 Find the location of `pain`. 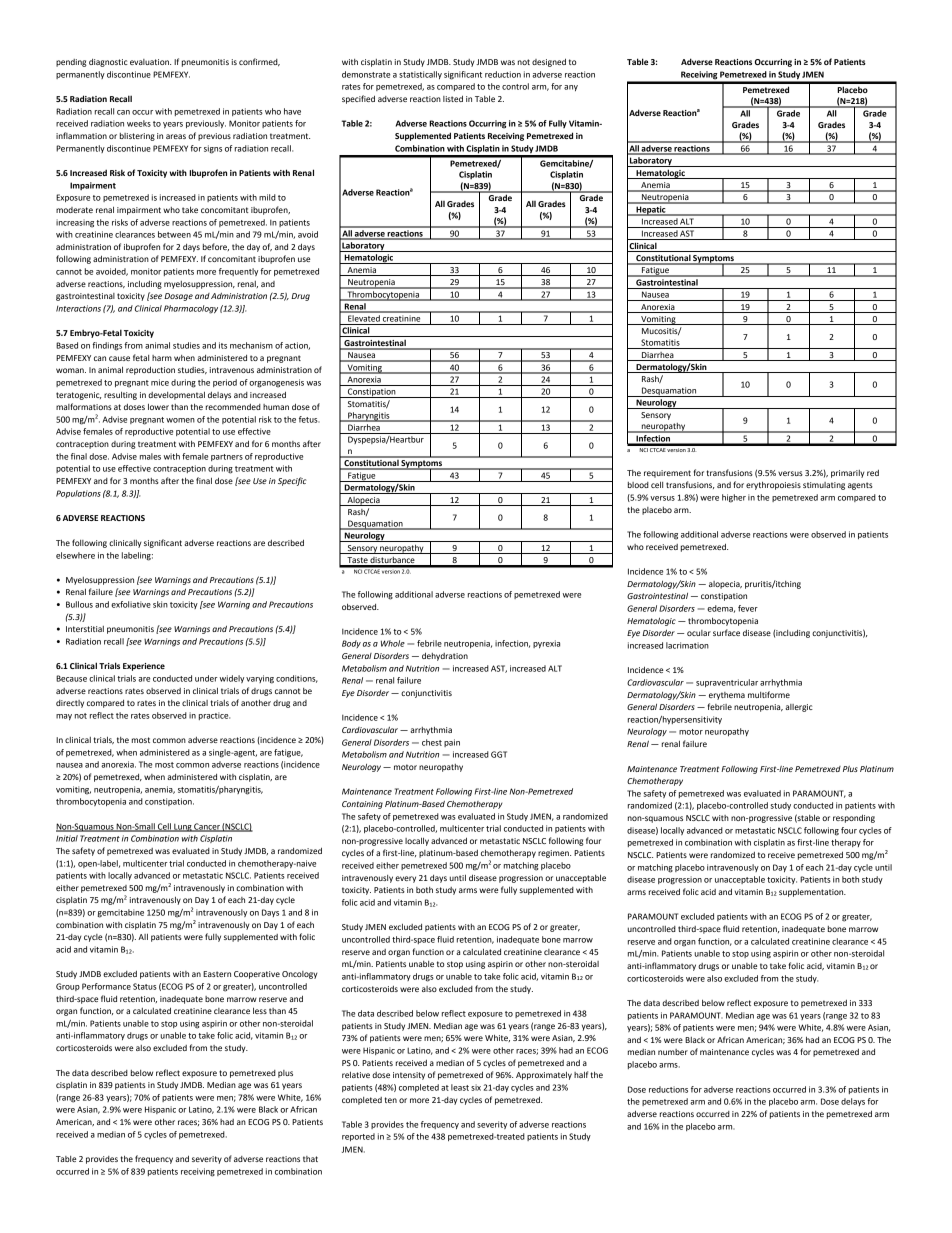

pain is located at coordinates (452, 743).
